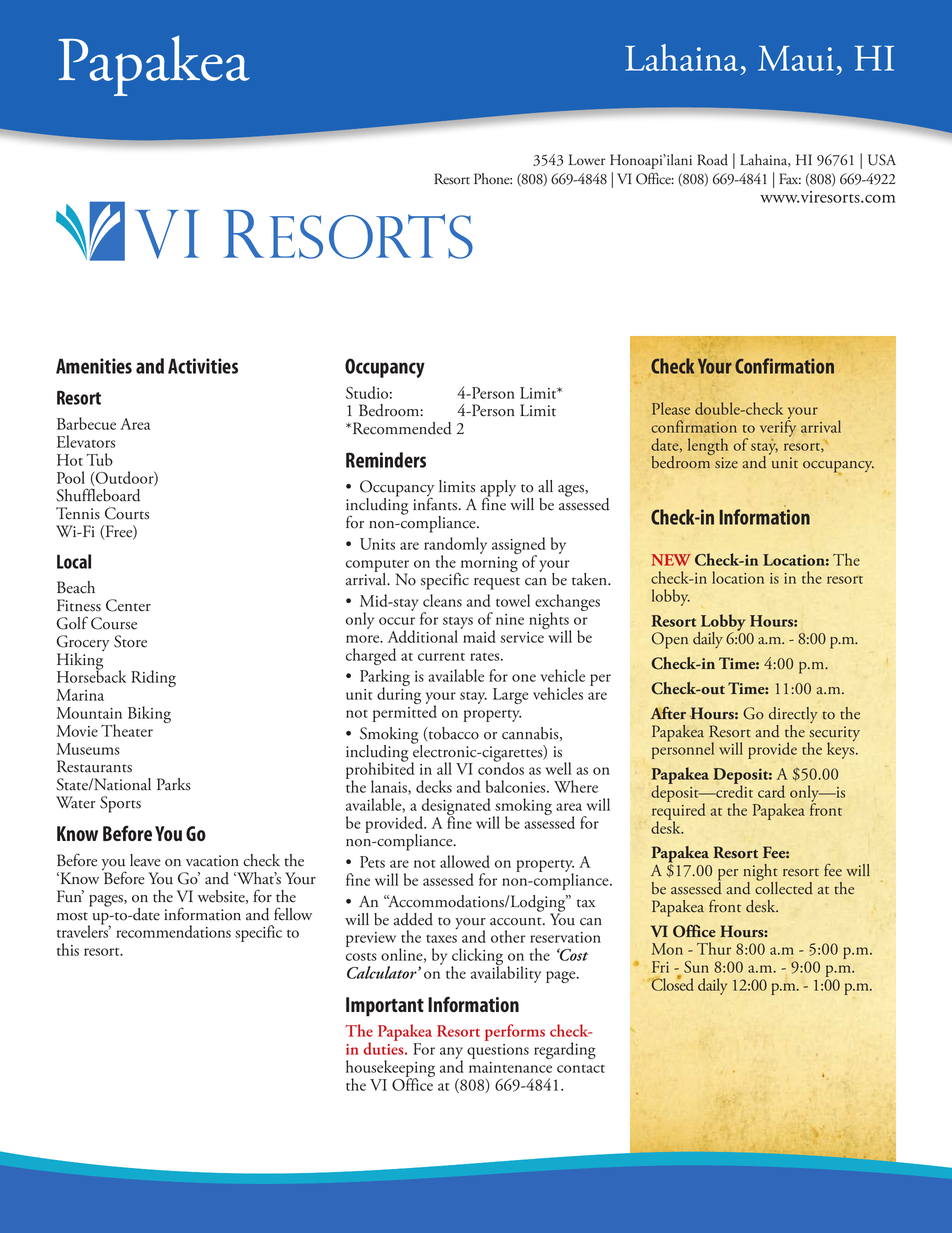 The image size is (952, 1233). Describe the element at coordinates (587, 160) in the screenshot. I see `Lower` at that location.
